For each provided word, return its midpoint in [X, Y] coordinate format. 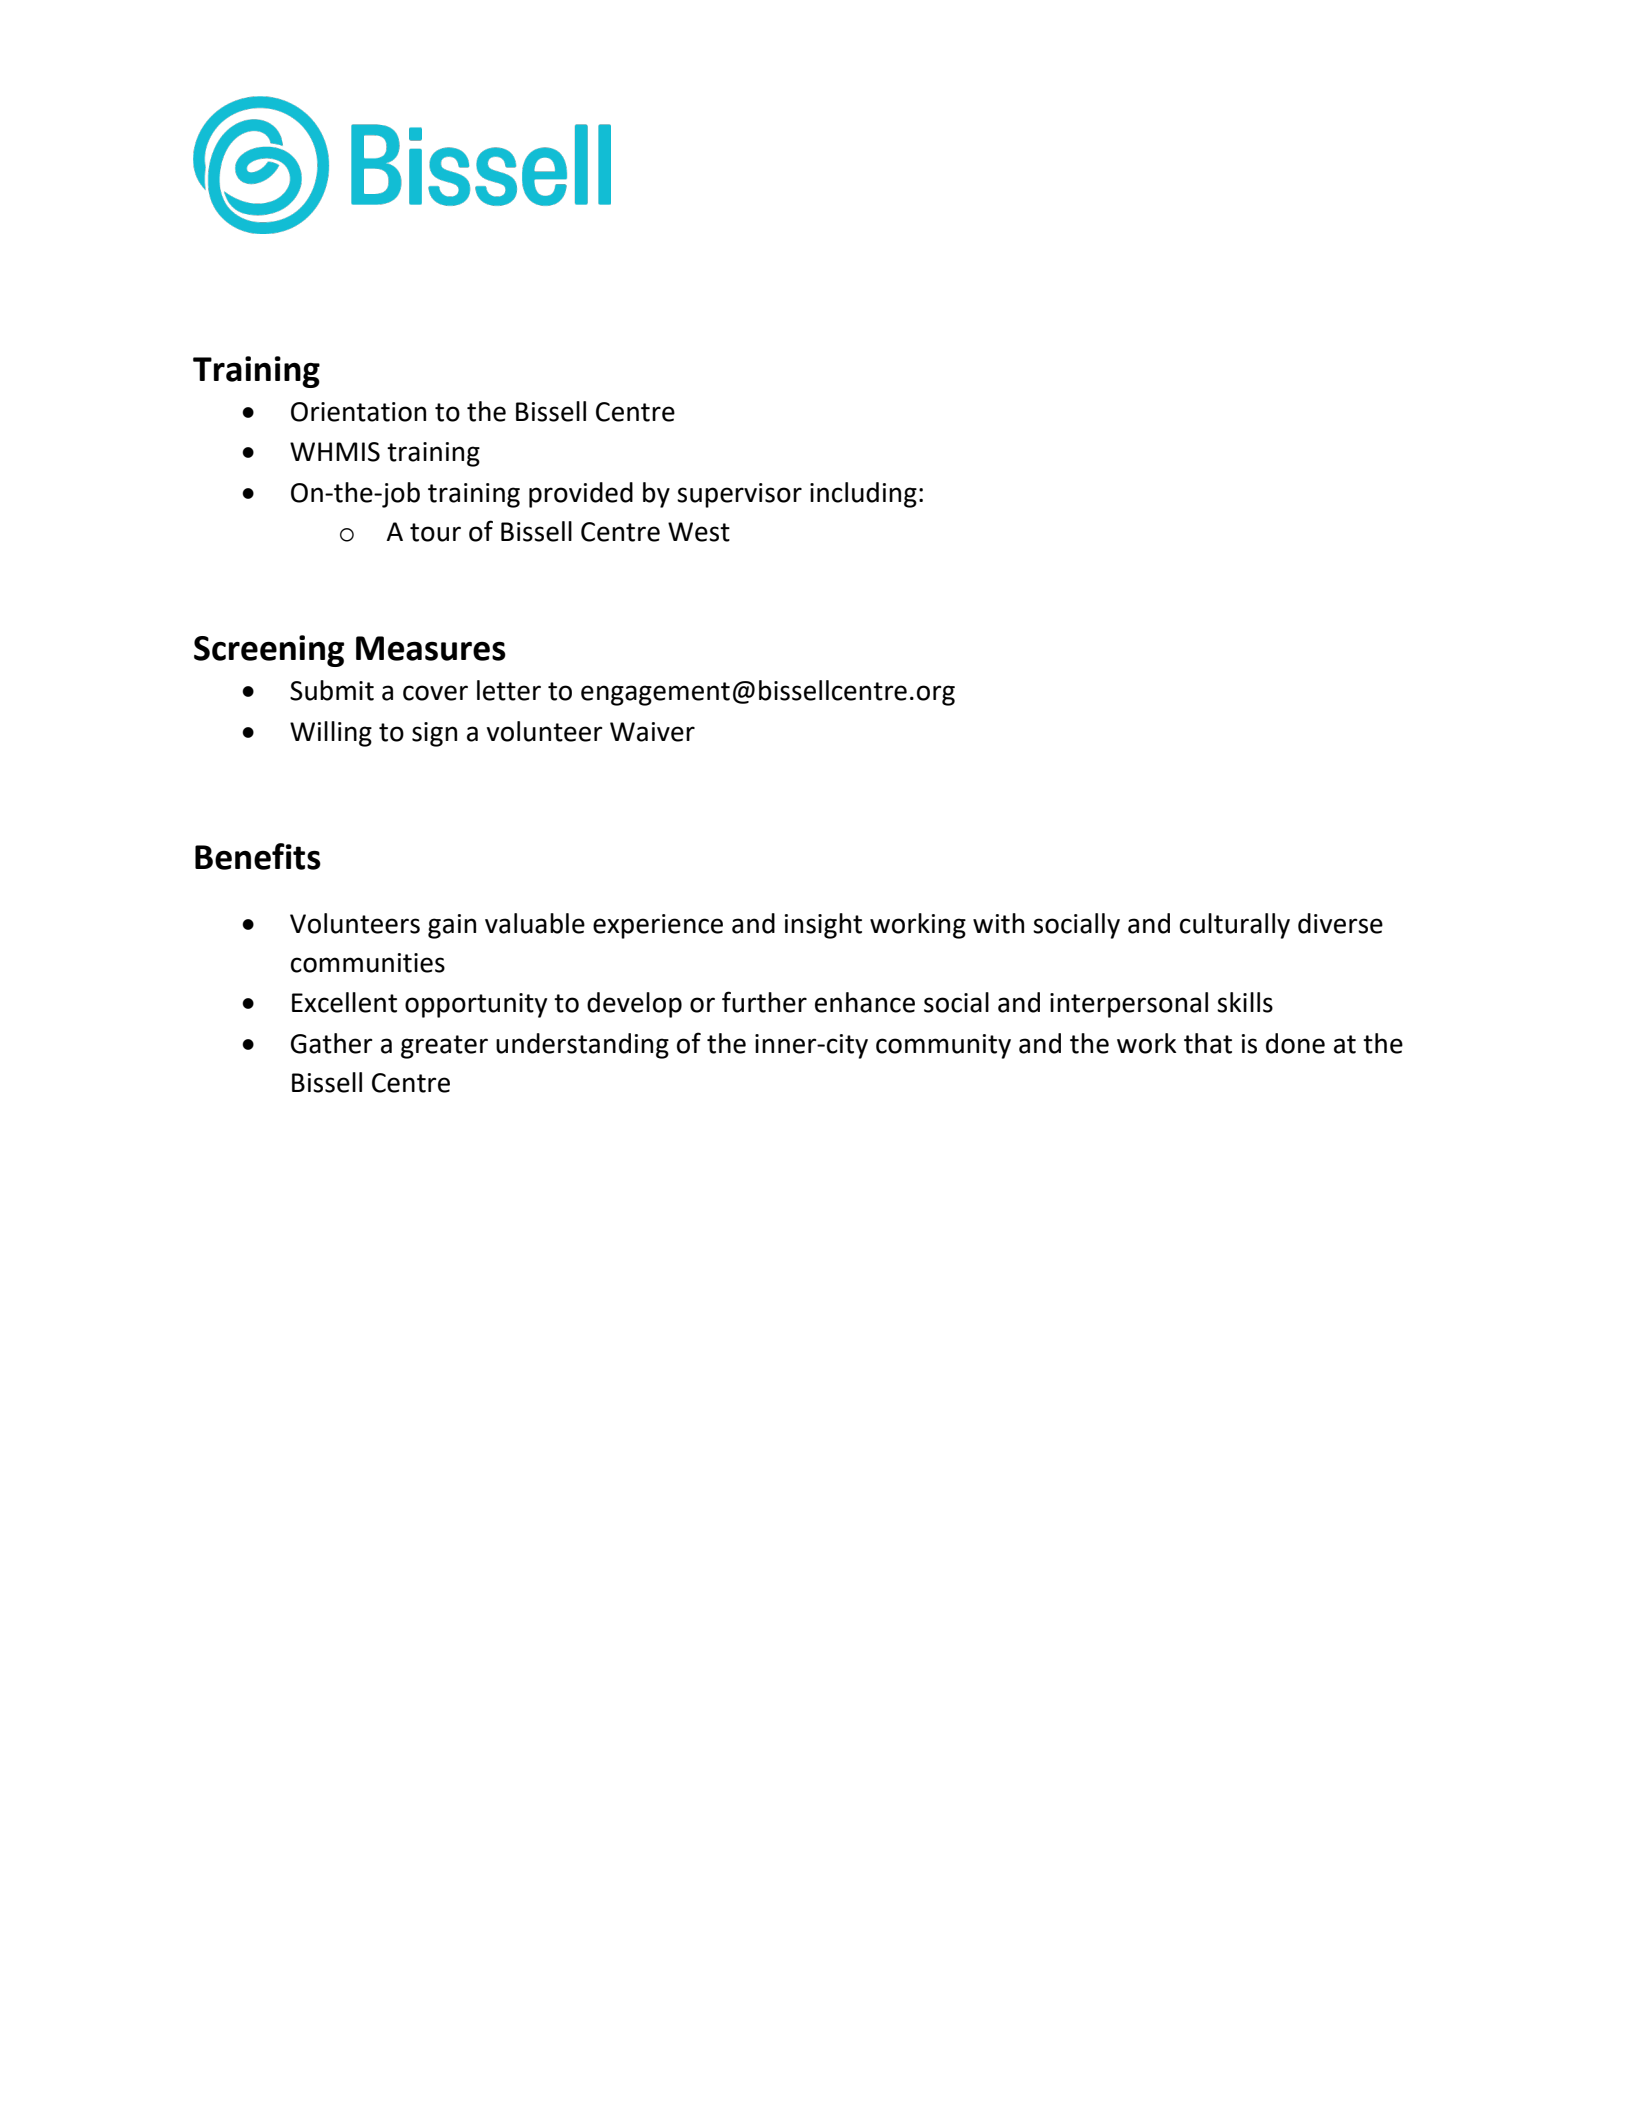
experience [658, 926]
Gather [332, 1043]
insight [823, 926]
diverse [1340, 923]
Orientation [358, 412]
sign [434, 734]
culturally [1235, 926]
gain [452, 926]
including [863, 495]
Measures [431, 648]
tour [435, 532]
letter [509, 690]
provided [581, 495]
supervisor [739, 495]
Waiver [652, 732]
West [699, 532]
